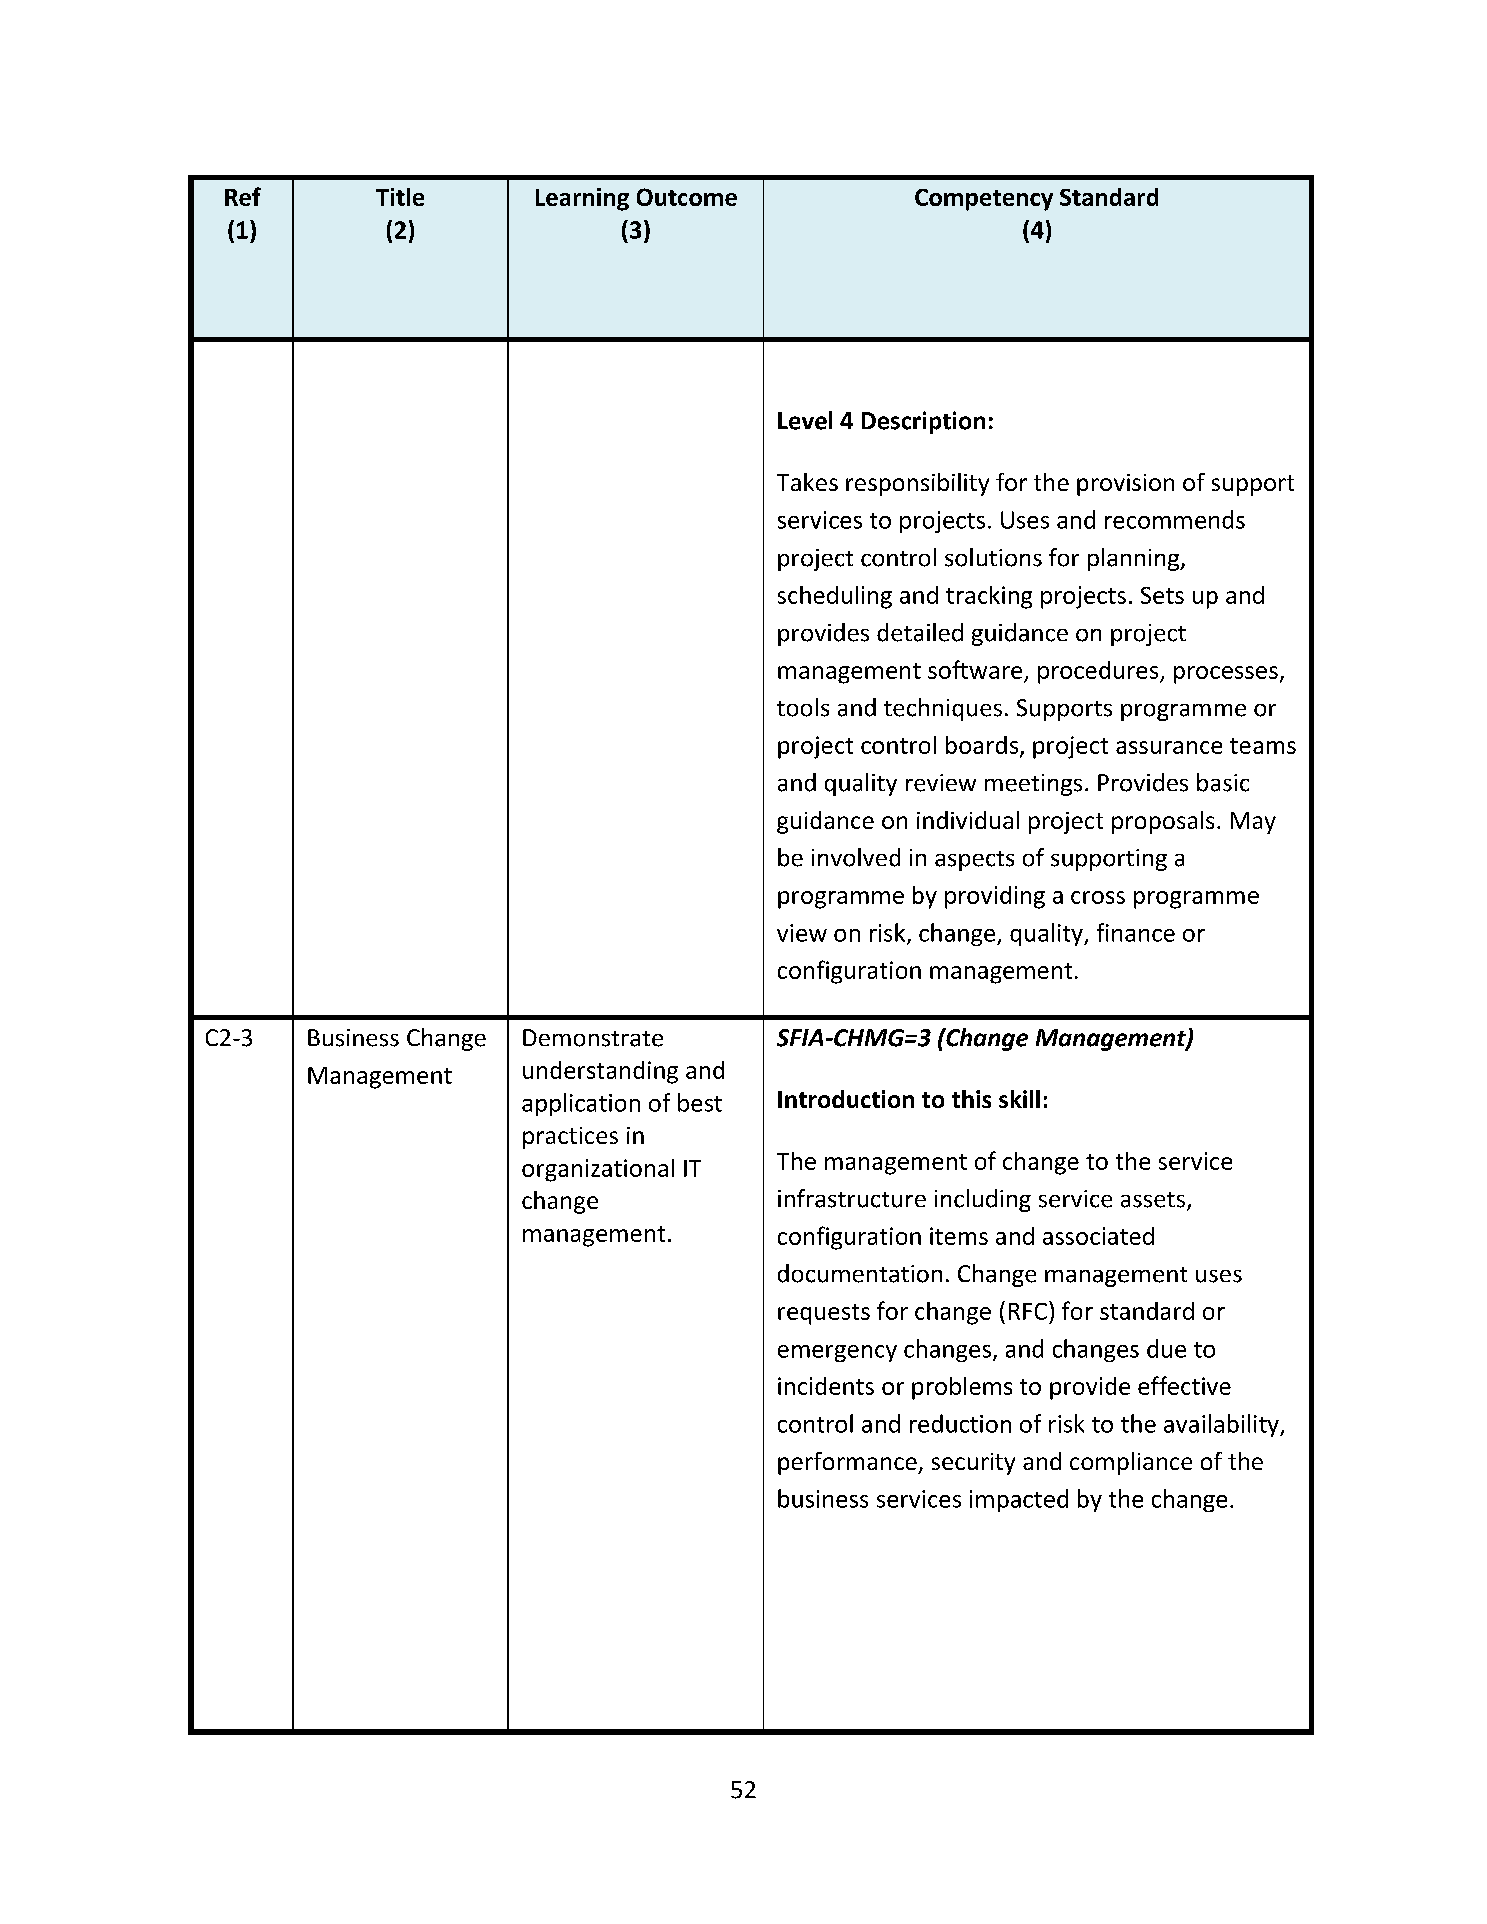 The image size is (1487, 1924). I want to click on Demonstrate, so click(593, 1038).
